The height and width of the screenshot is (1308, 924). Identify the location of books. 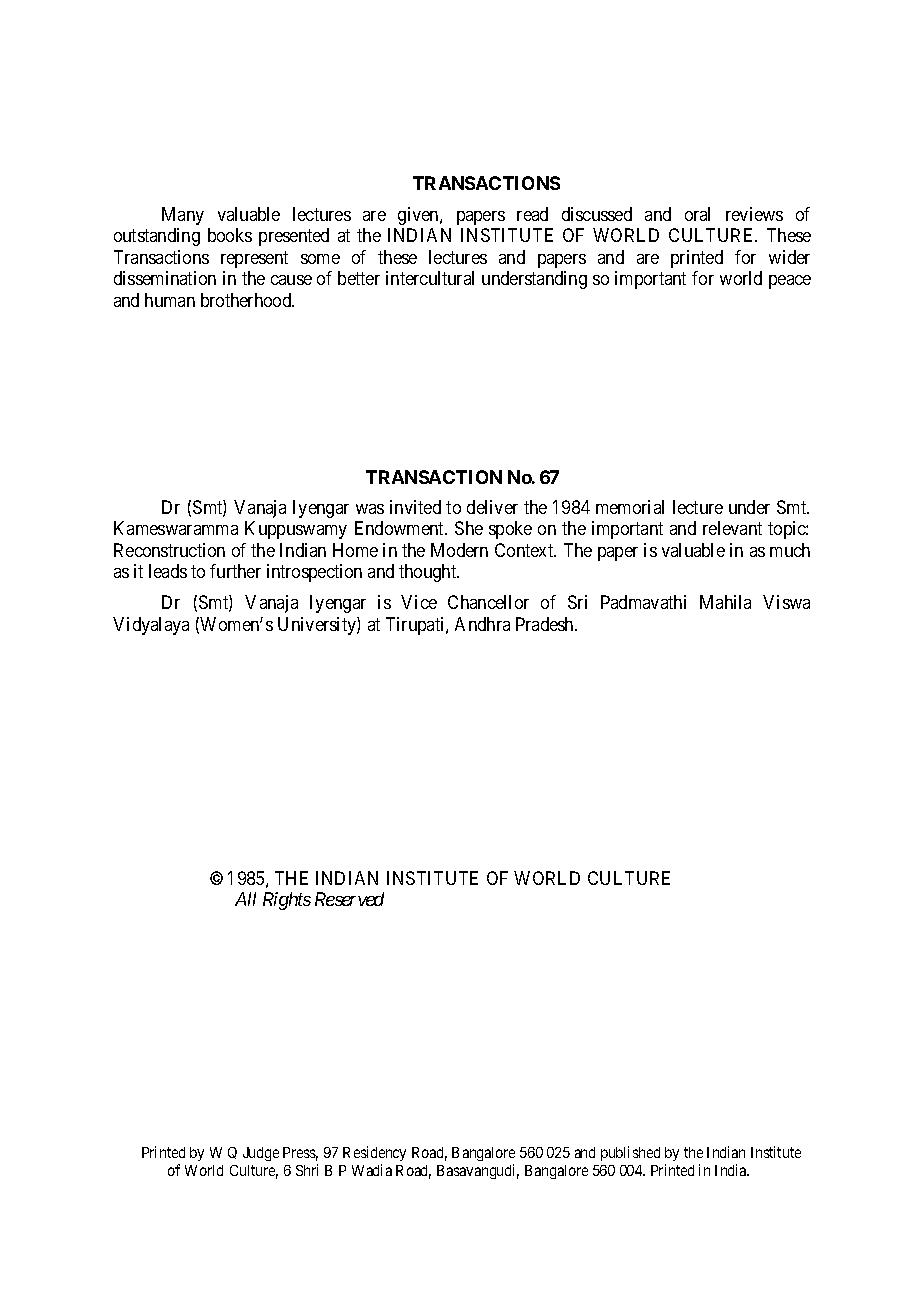
(230, 235).
